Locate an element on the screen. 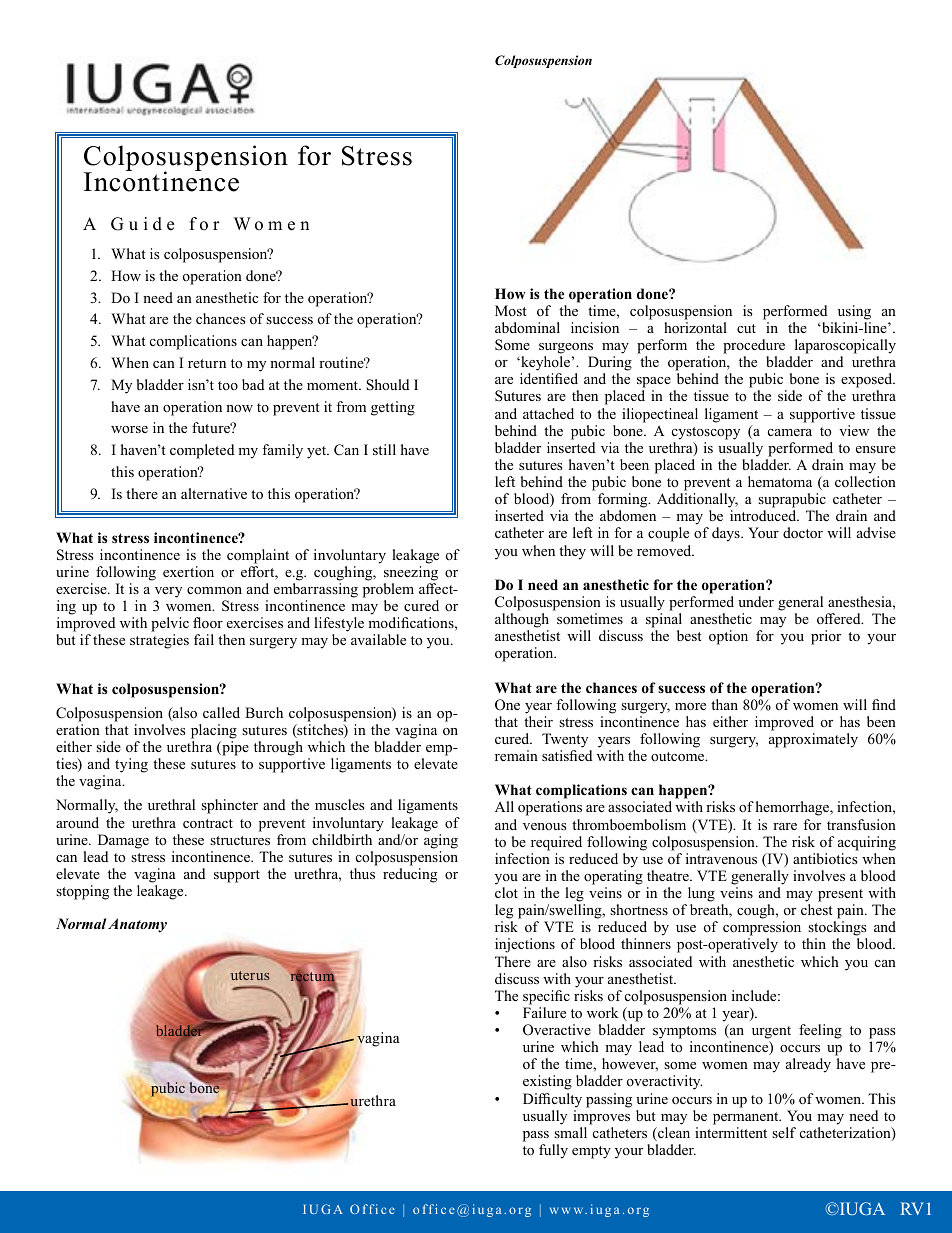 This screenshot has width=952, height=1233. procedure is located at coordinates (754, 346).
